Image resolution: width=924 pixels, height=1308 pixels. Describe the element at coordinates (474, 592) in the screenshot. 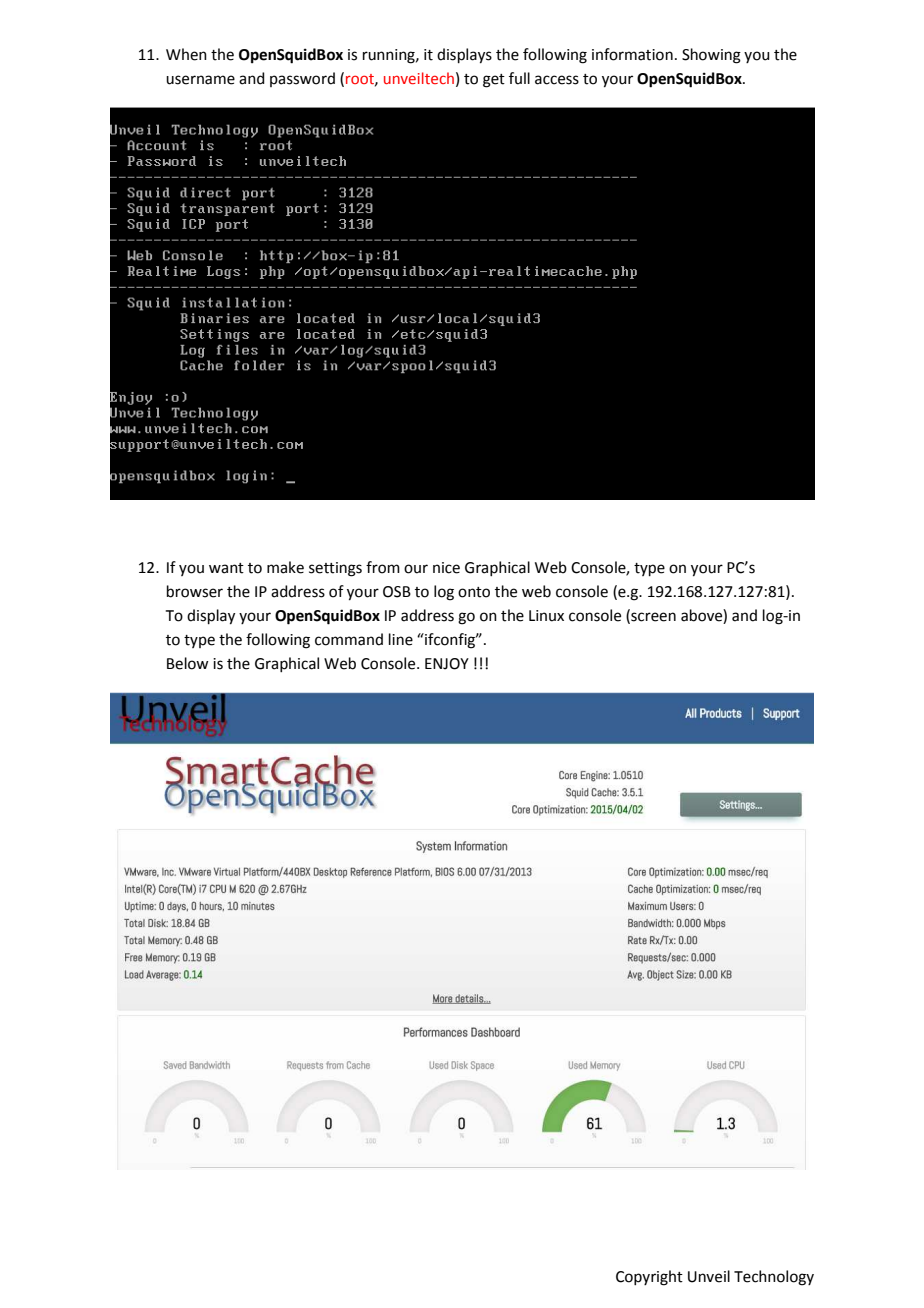

I see `onto` at that location.
